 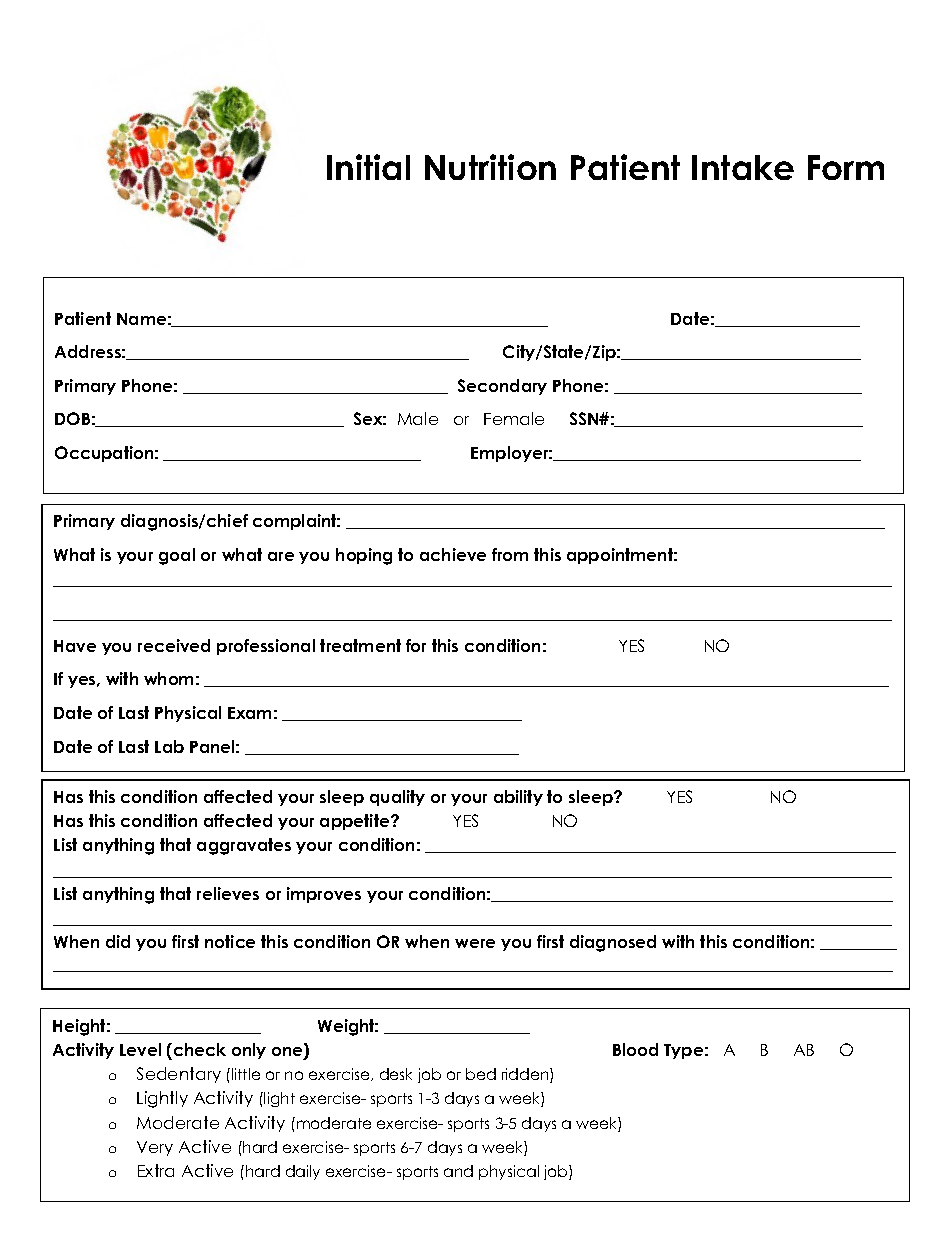 I want to click on Initial, so click(x=368, y=167).
